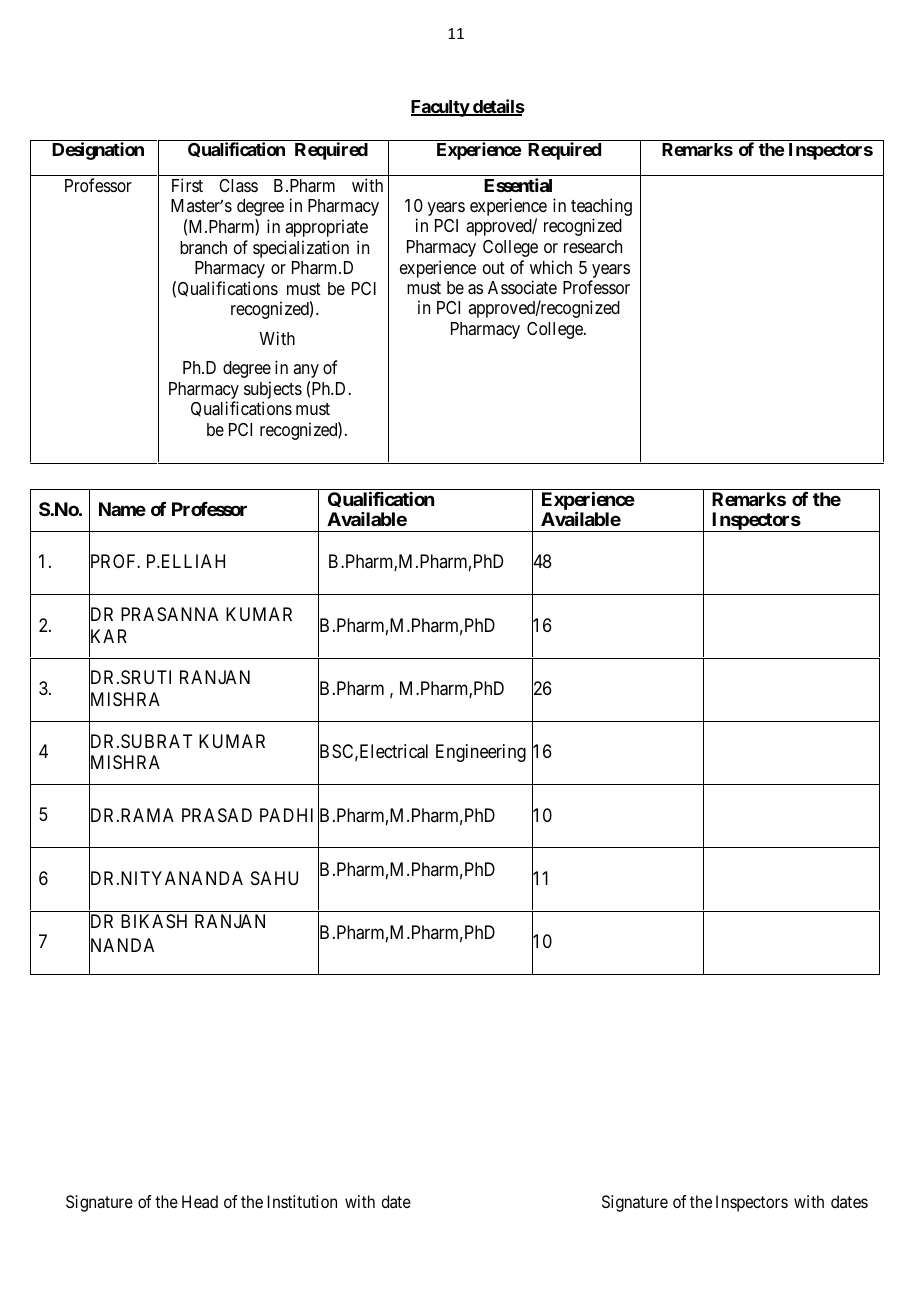 This screenshot has height=1308, width=924. I want to click on which, so click(551, 267).
